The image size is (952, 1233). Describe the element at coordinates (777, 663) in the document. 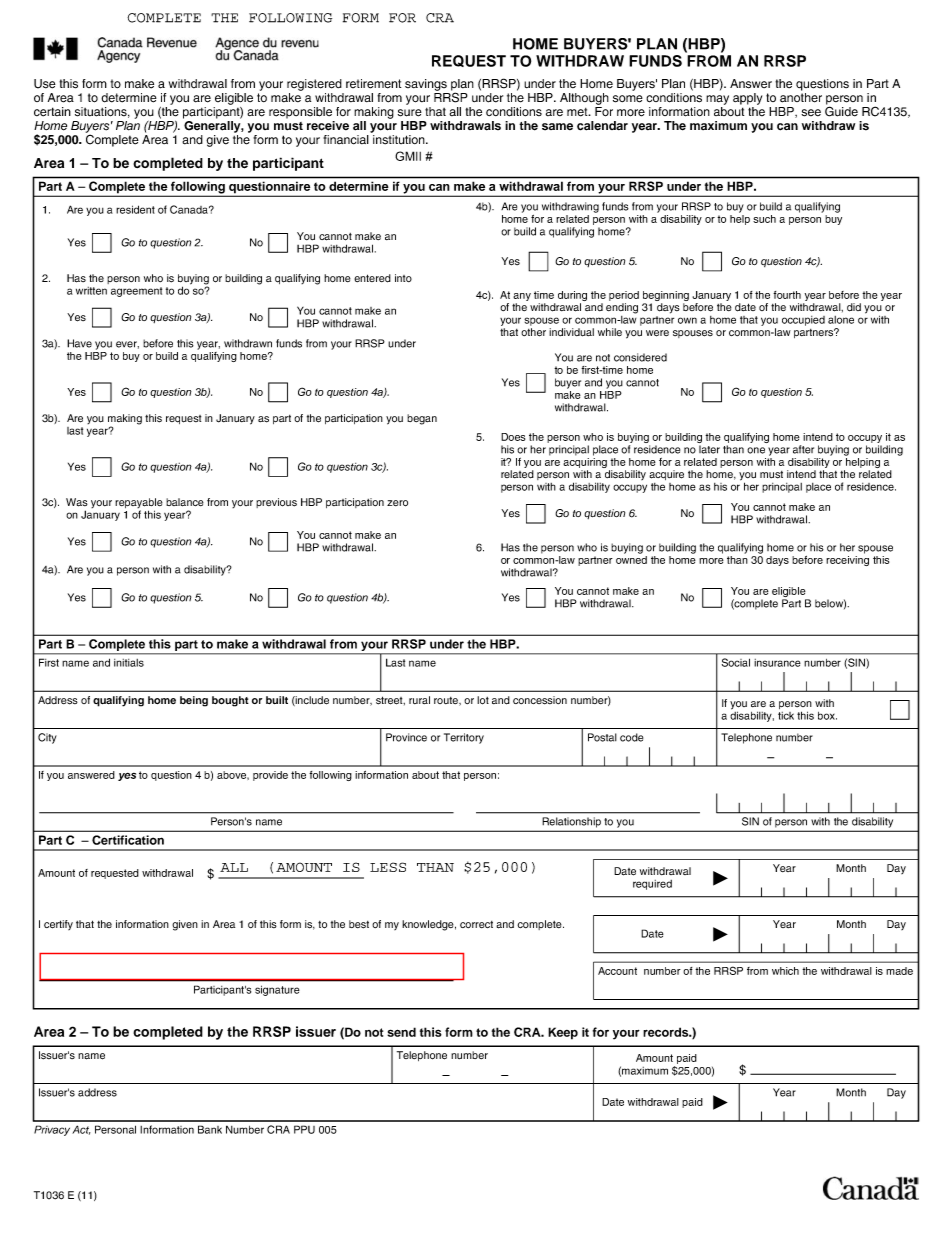

I see `insurance` at that location.
